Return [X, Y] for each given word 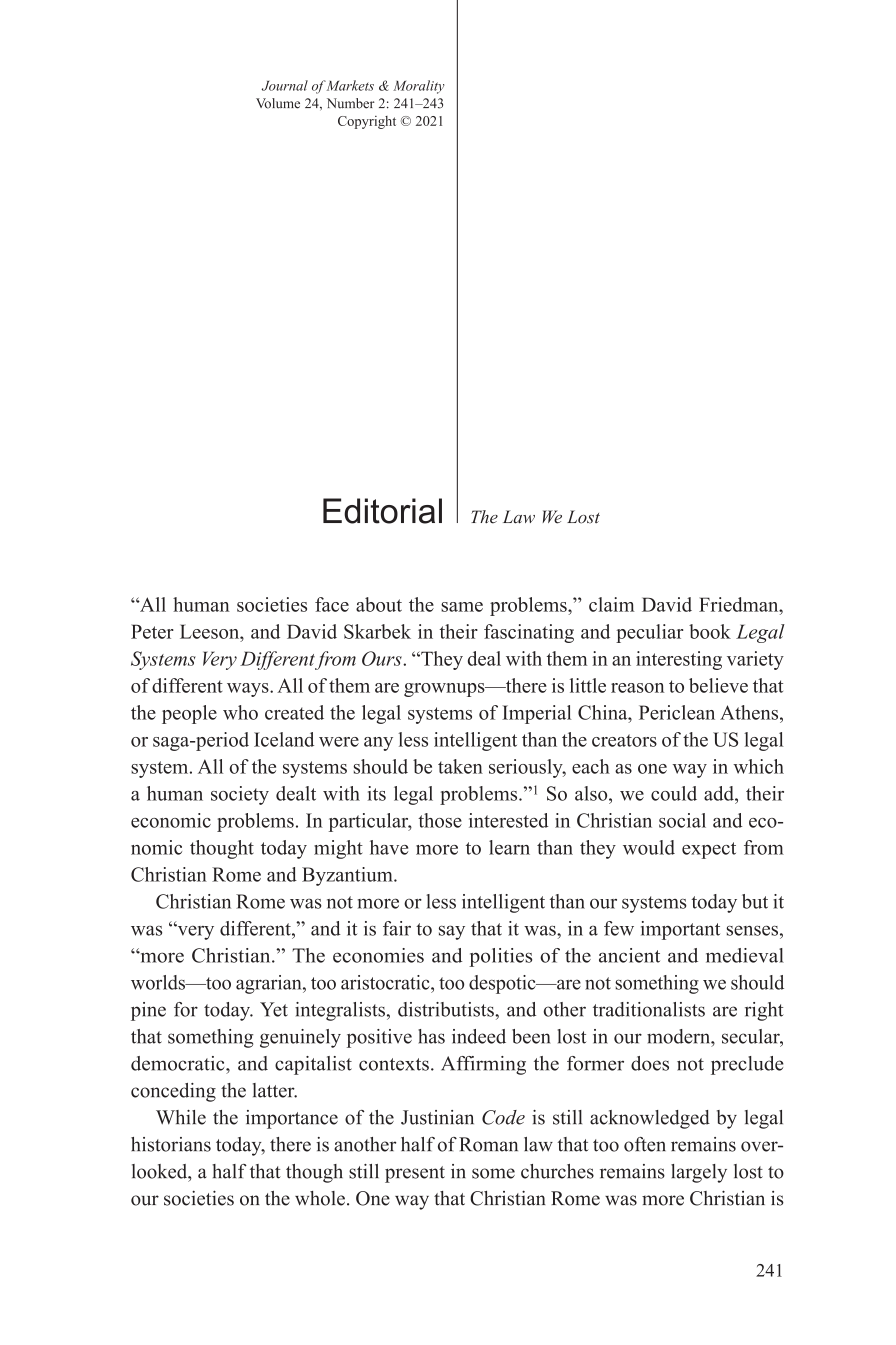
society [240, 795]
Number [351, 103]
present [415, 1174]
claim [612, 604]
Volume [278, 103]
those [440, 820]
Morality [418, 87]
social [682, 820]
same [462, 607]
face [332, 604]
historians [171, 1144]
